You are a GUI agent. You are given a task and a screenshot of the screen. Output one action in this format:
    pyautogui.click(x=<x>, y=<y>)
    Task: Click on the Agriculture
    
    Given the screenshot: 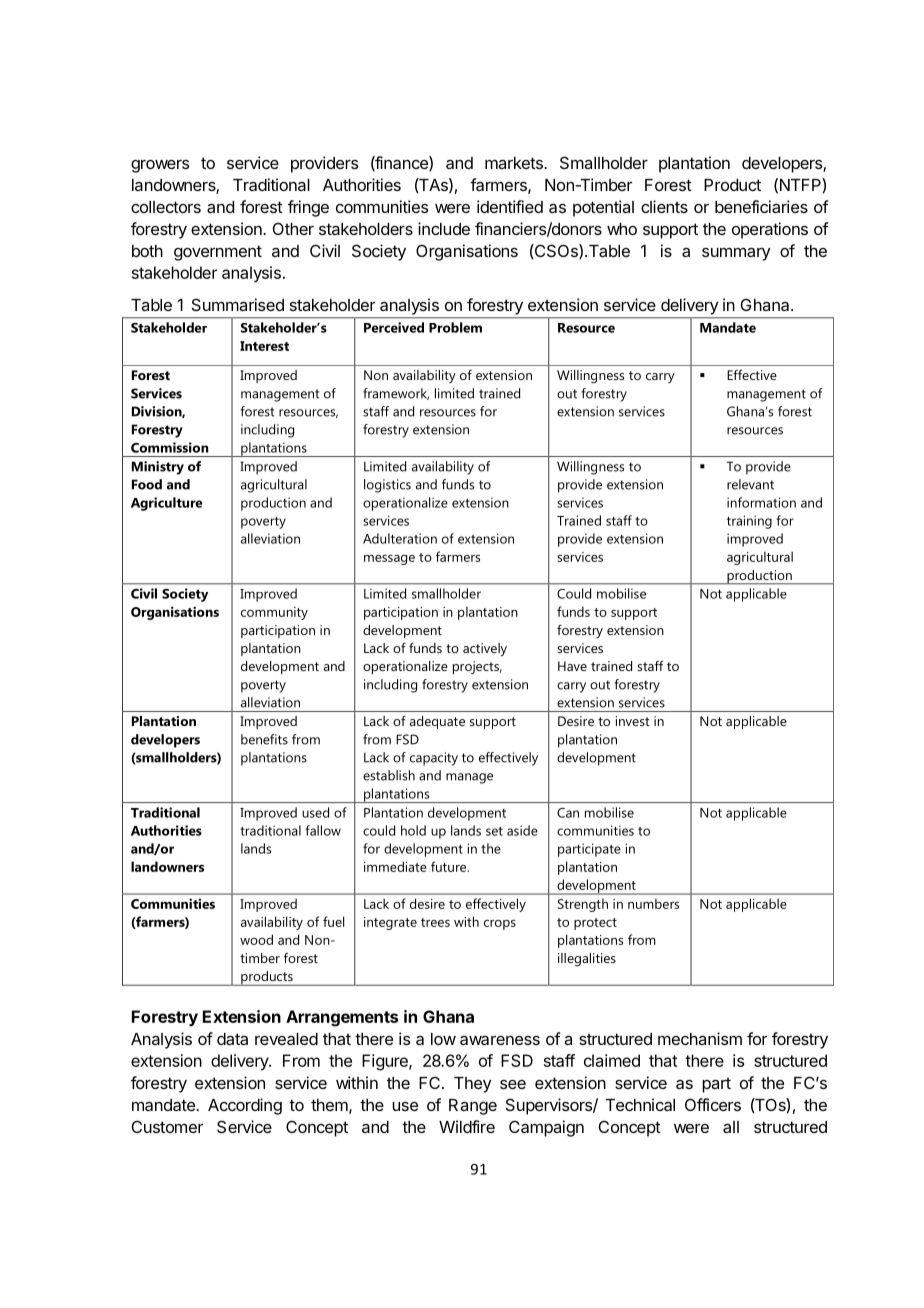 What is the action you would take?
    pyautogui.click(x=166, y=504)
